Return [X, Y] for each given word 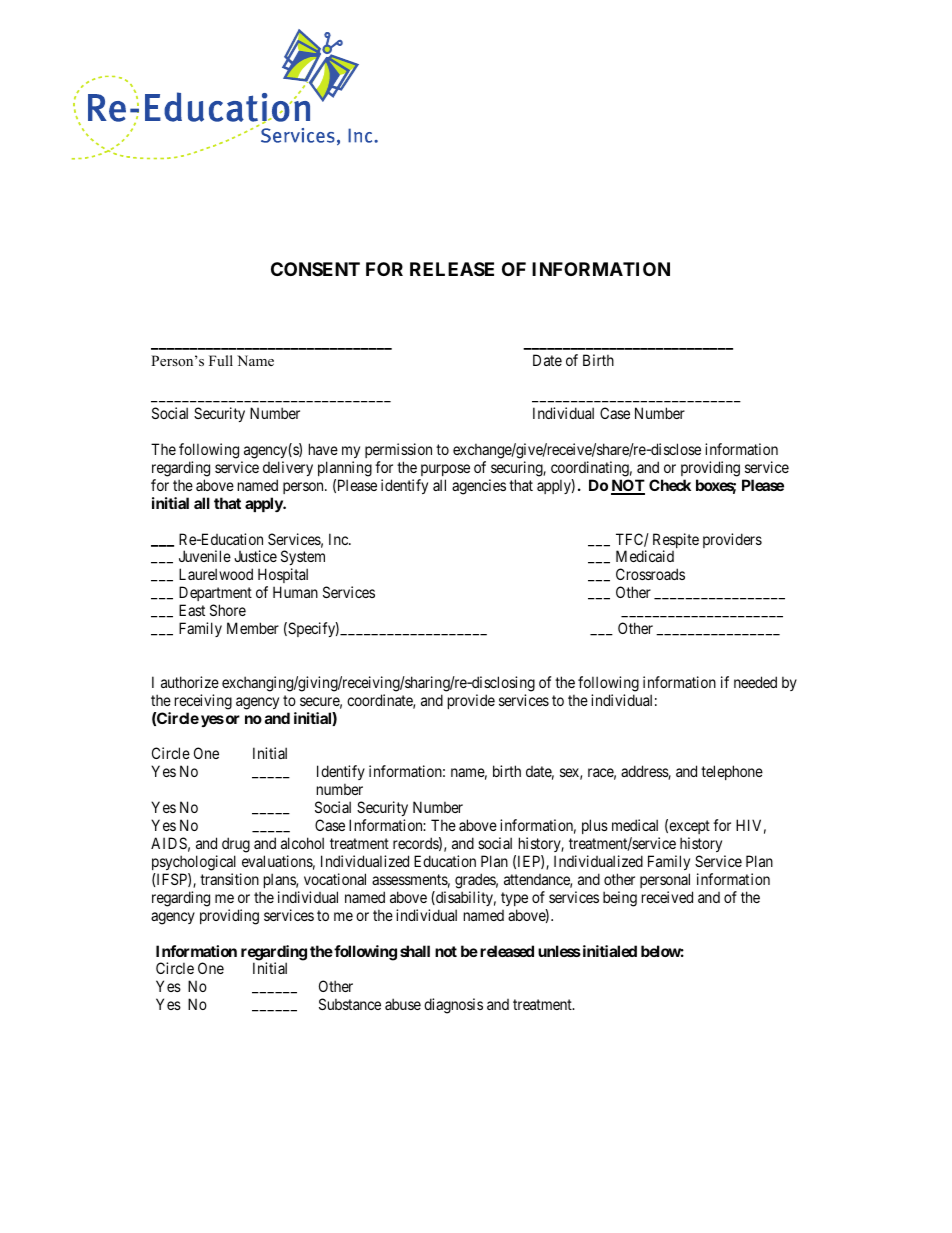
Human [295, 592]
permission [398, 450]
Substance [350, 1004]
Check [670, 485]
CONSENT [315, 269]
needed [755, 682]
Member [253, 628]
